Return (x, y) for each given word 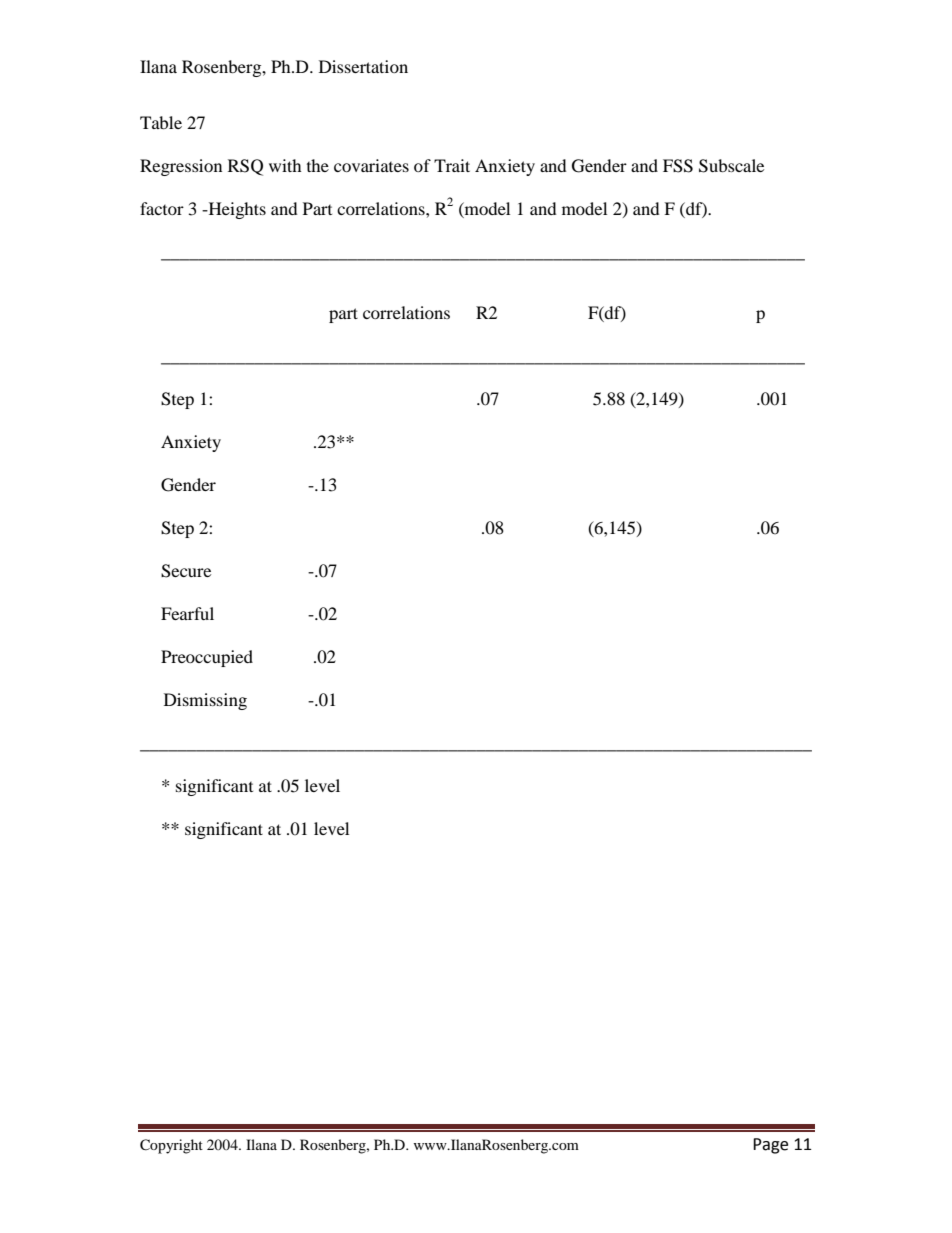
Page (770, 1146)
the (318, 165)
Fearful (187, 613)
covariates (371, 165)
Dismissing (205, 701)
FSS (678, 166)
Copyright (171, 1146)
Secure (186, 571)
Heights (236, 210)
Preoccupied (207, 658)
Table (161, 122)
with (285, 165)
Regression (181, 167)
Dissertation (363, 66)
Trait (452, 165)
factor (162, 208)
